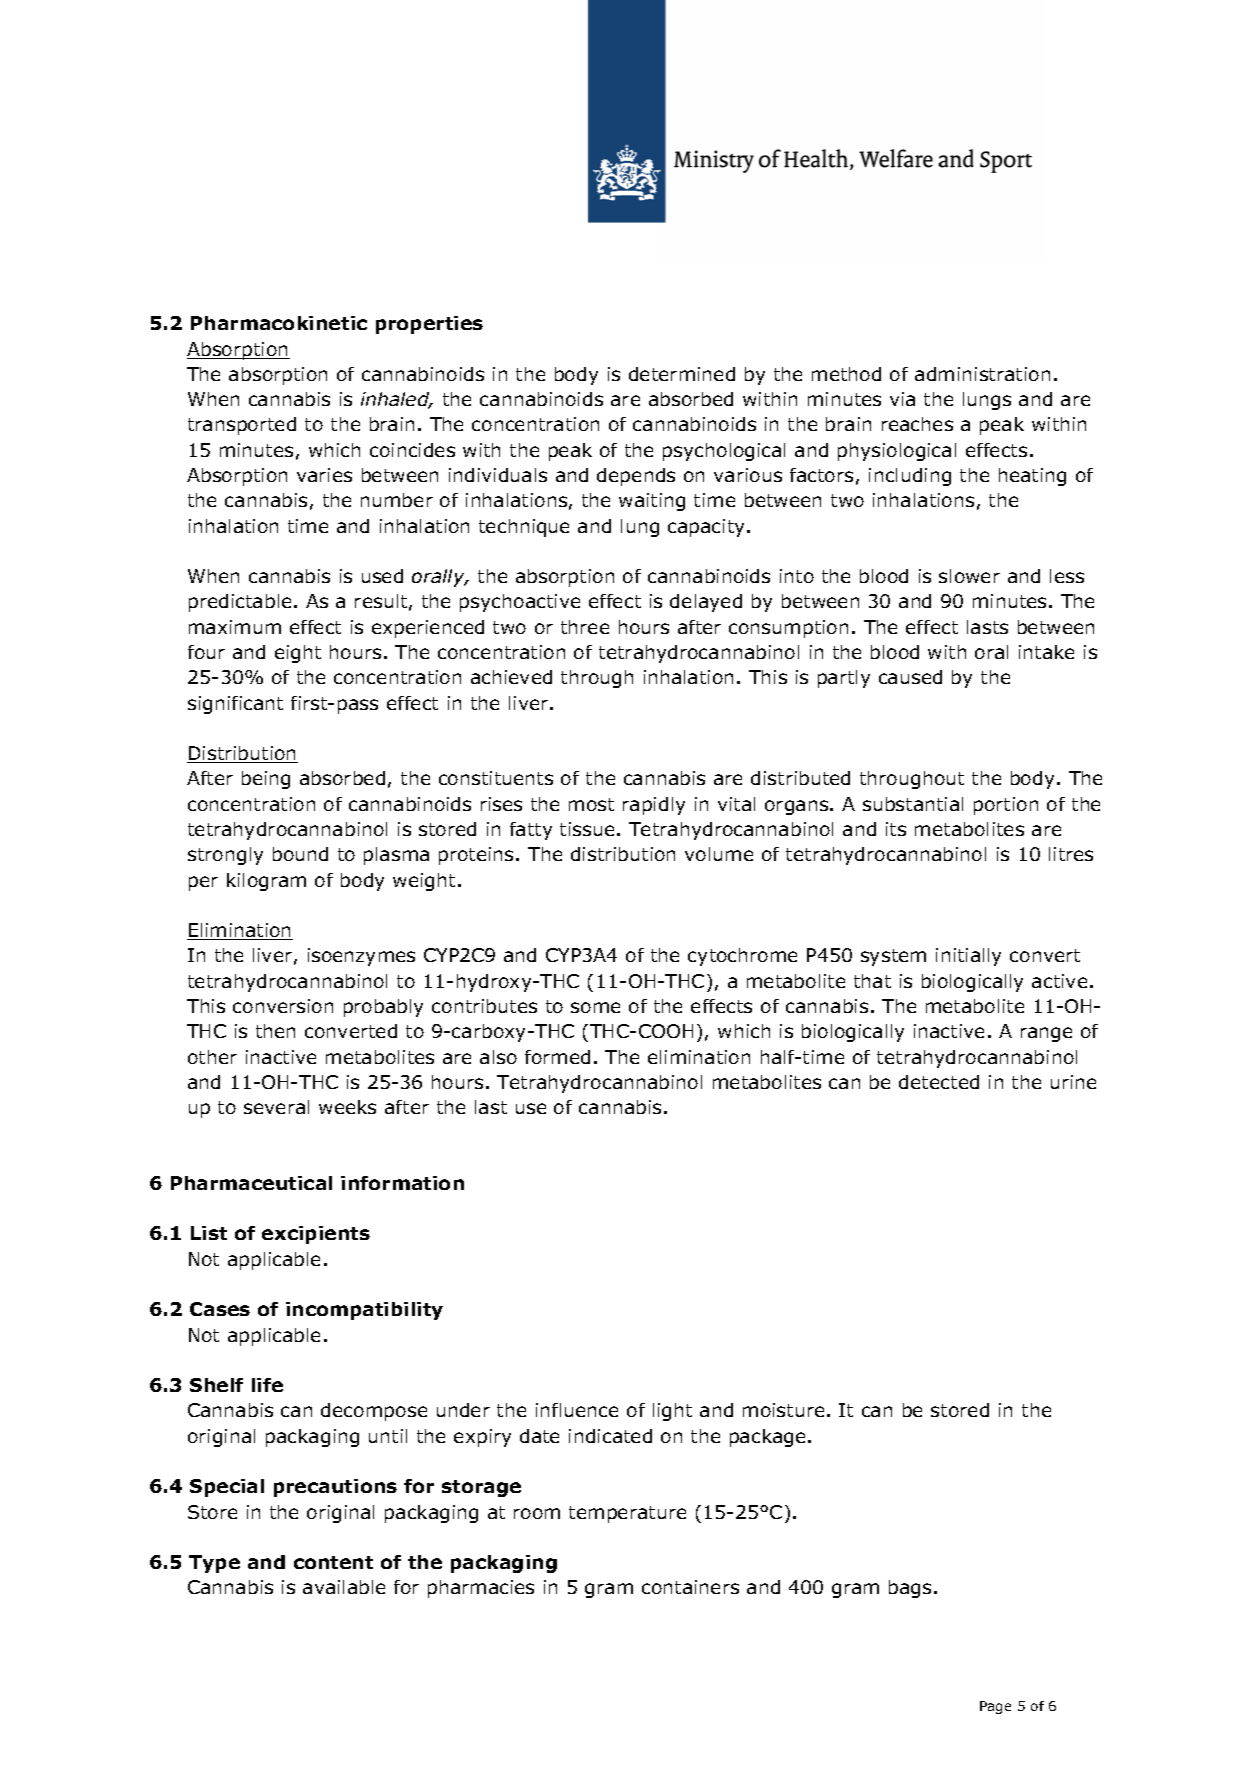 The image size is (1254, 1774). Describe the element at coordinates (235, 627) in the screenshot. I see `maximum` at that location.
